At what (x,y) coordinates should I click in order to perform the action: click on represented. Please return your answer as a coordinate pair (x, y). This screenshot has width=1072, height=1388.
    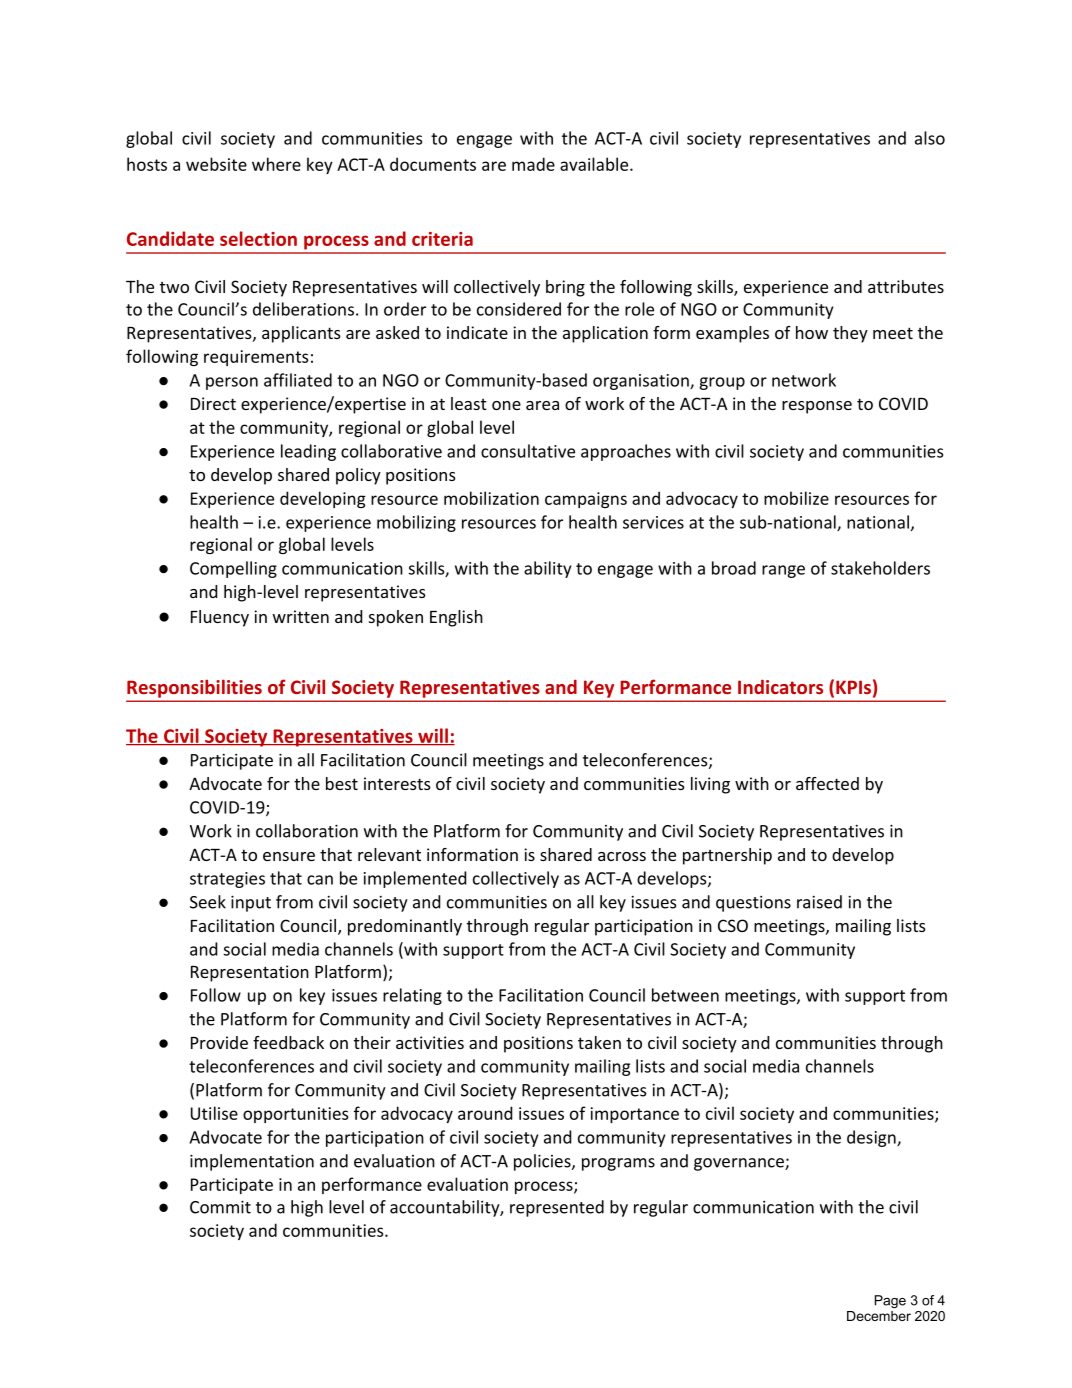
    Looking at the image, I should click on (557, 1208).
